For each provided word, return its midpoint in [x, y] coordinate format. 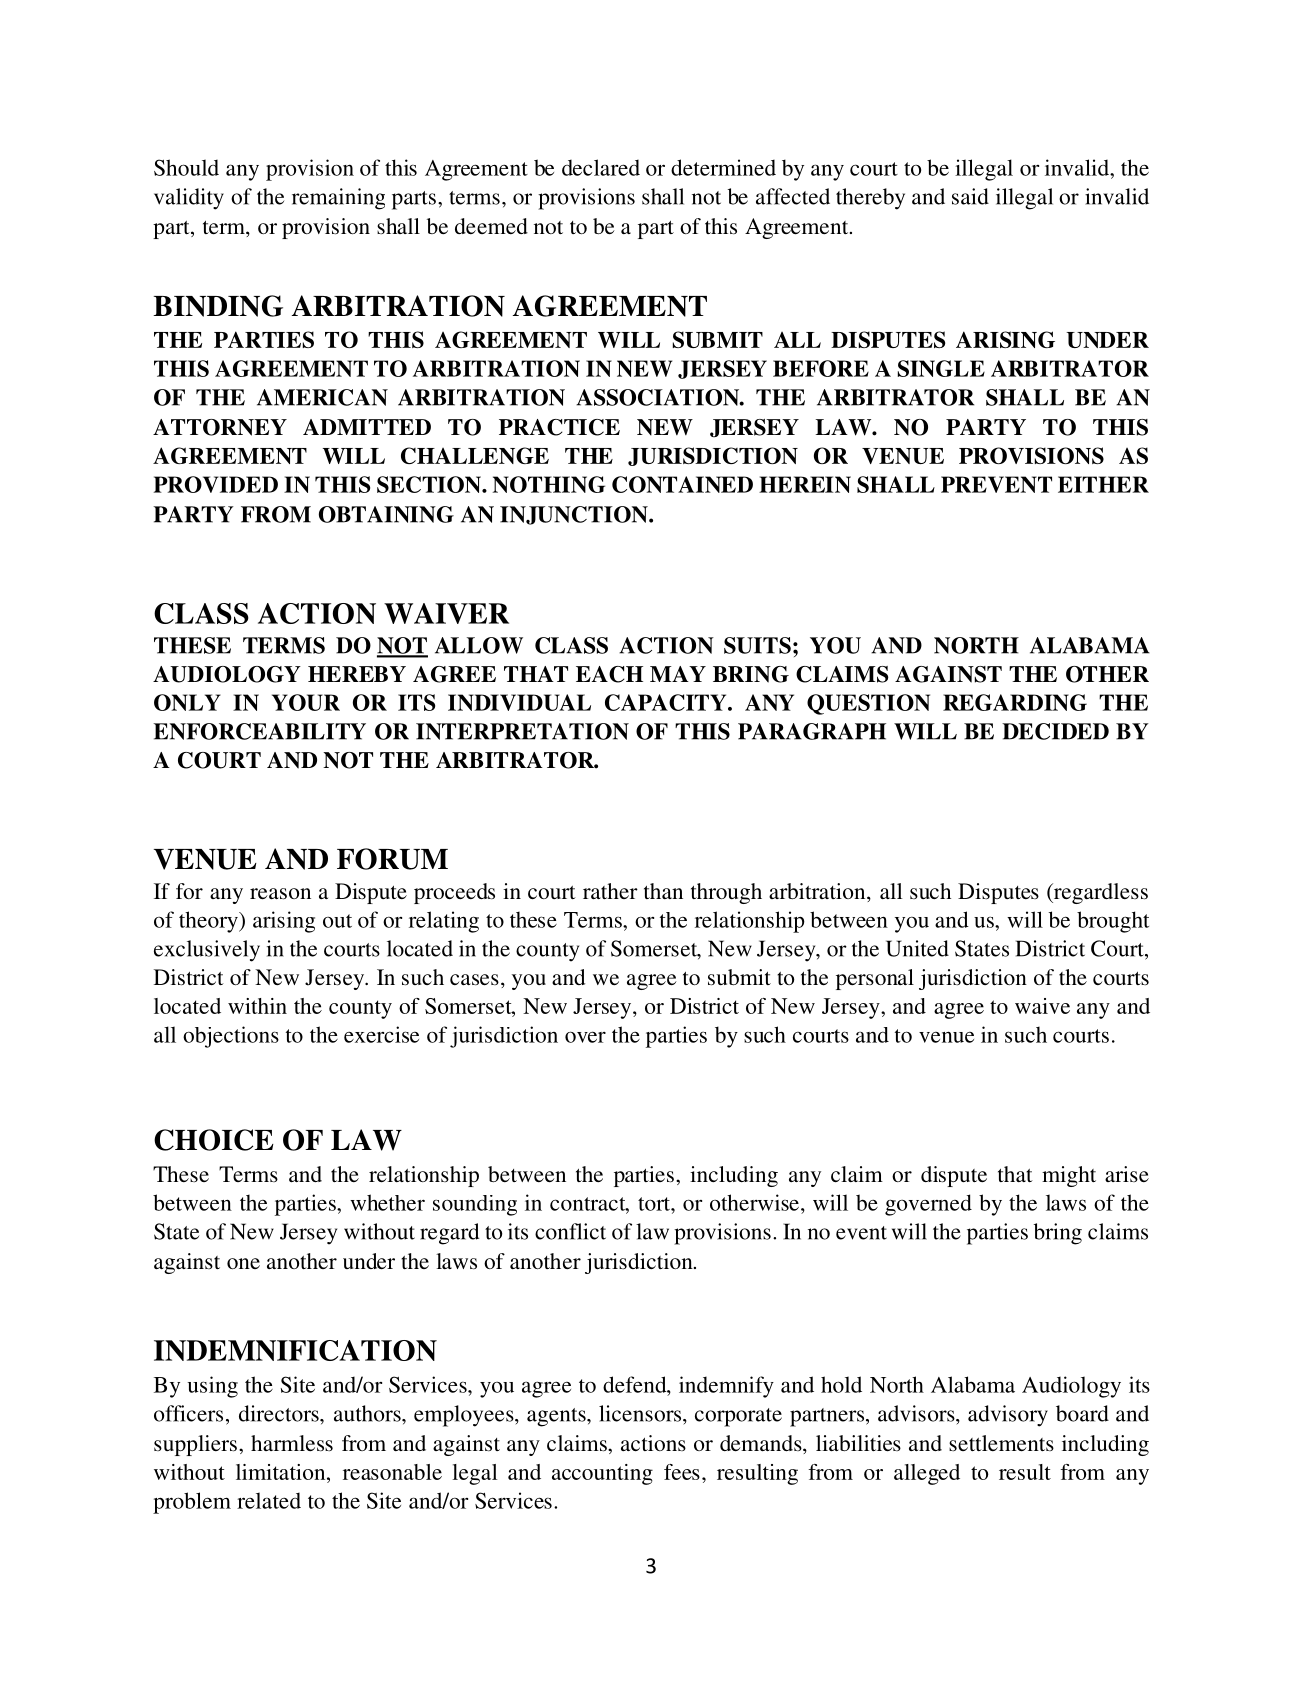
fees [682, 1472]
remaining [338, 199]
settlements [1001, 1443]
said [970, 196]
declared [601, 167]
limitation [282, 1472]
